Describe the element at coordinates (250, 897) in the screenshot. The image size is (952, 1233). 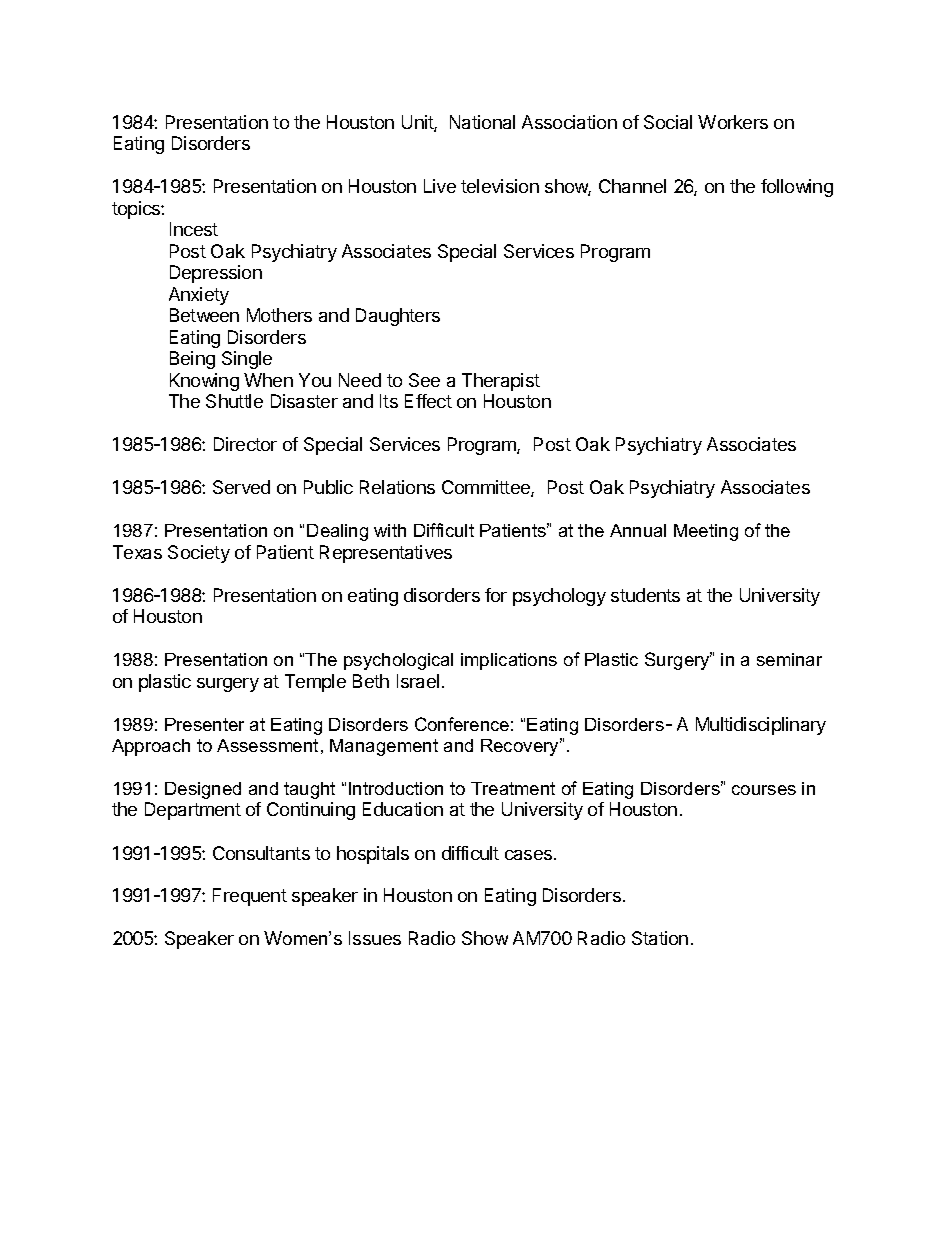
I see `Frequent` at that location.
